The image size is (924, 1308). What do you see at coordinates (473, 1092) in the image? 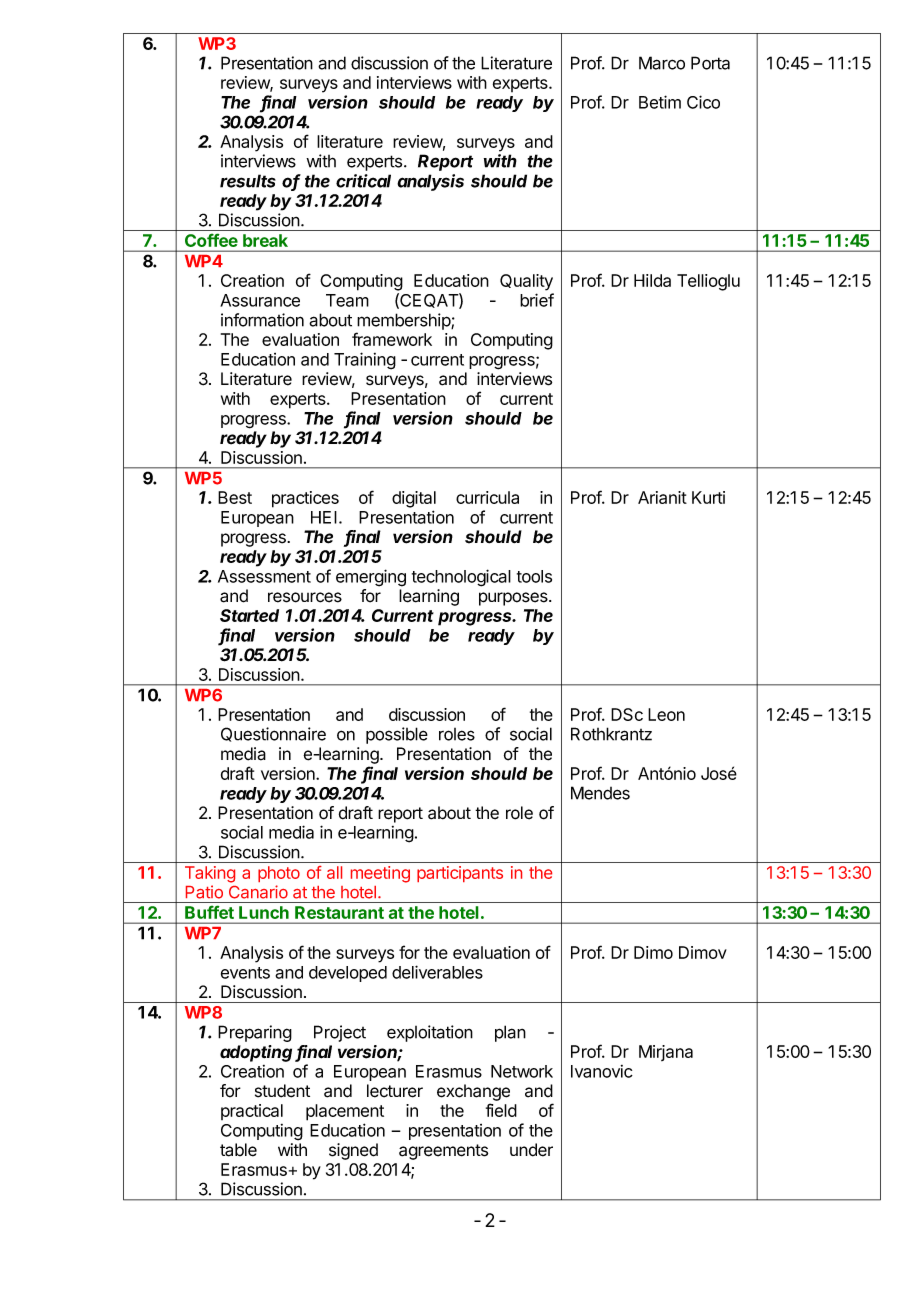
I see `exchange` at bounding box center [473, 1092].
